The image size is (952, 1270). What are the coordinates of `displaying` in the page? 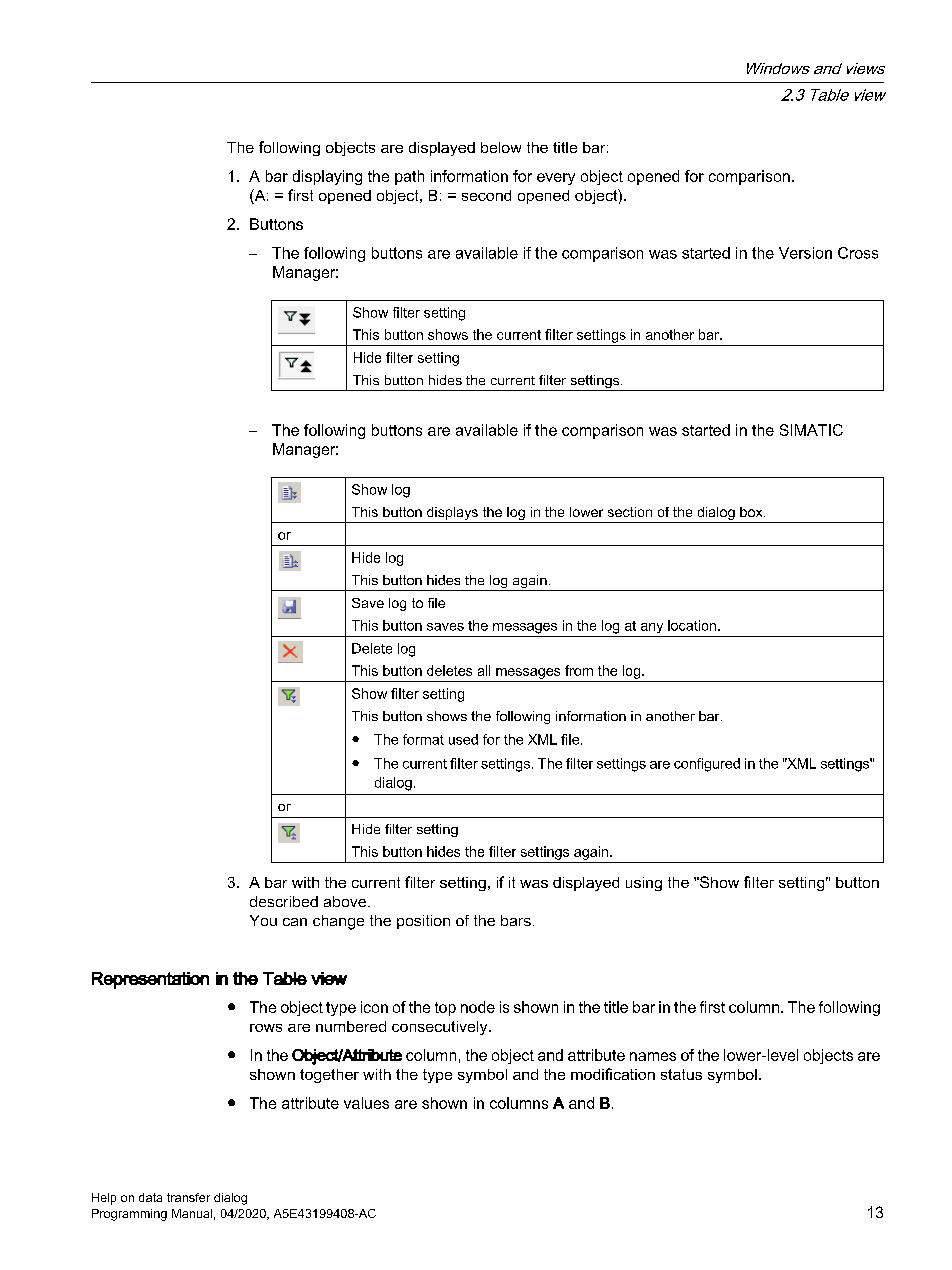 It's located at (327, 177).
